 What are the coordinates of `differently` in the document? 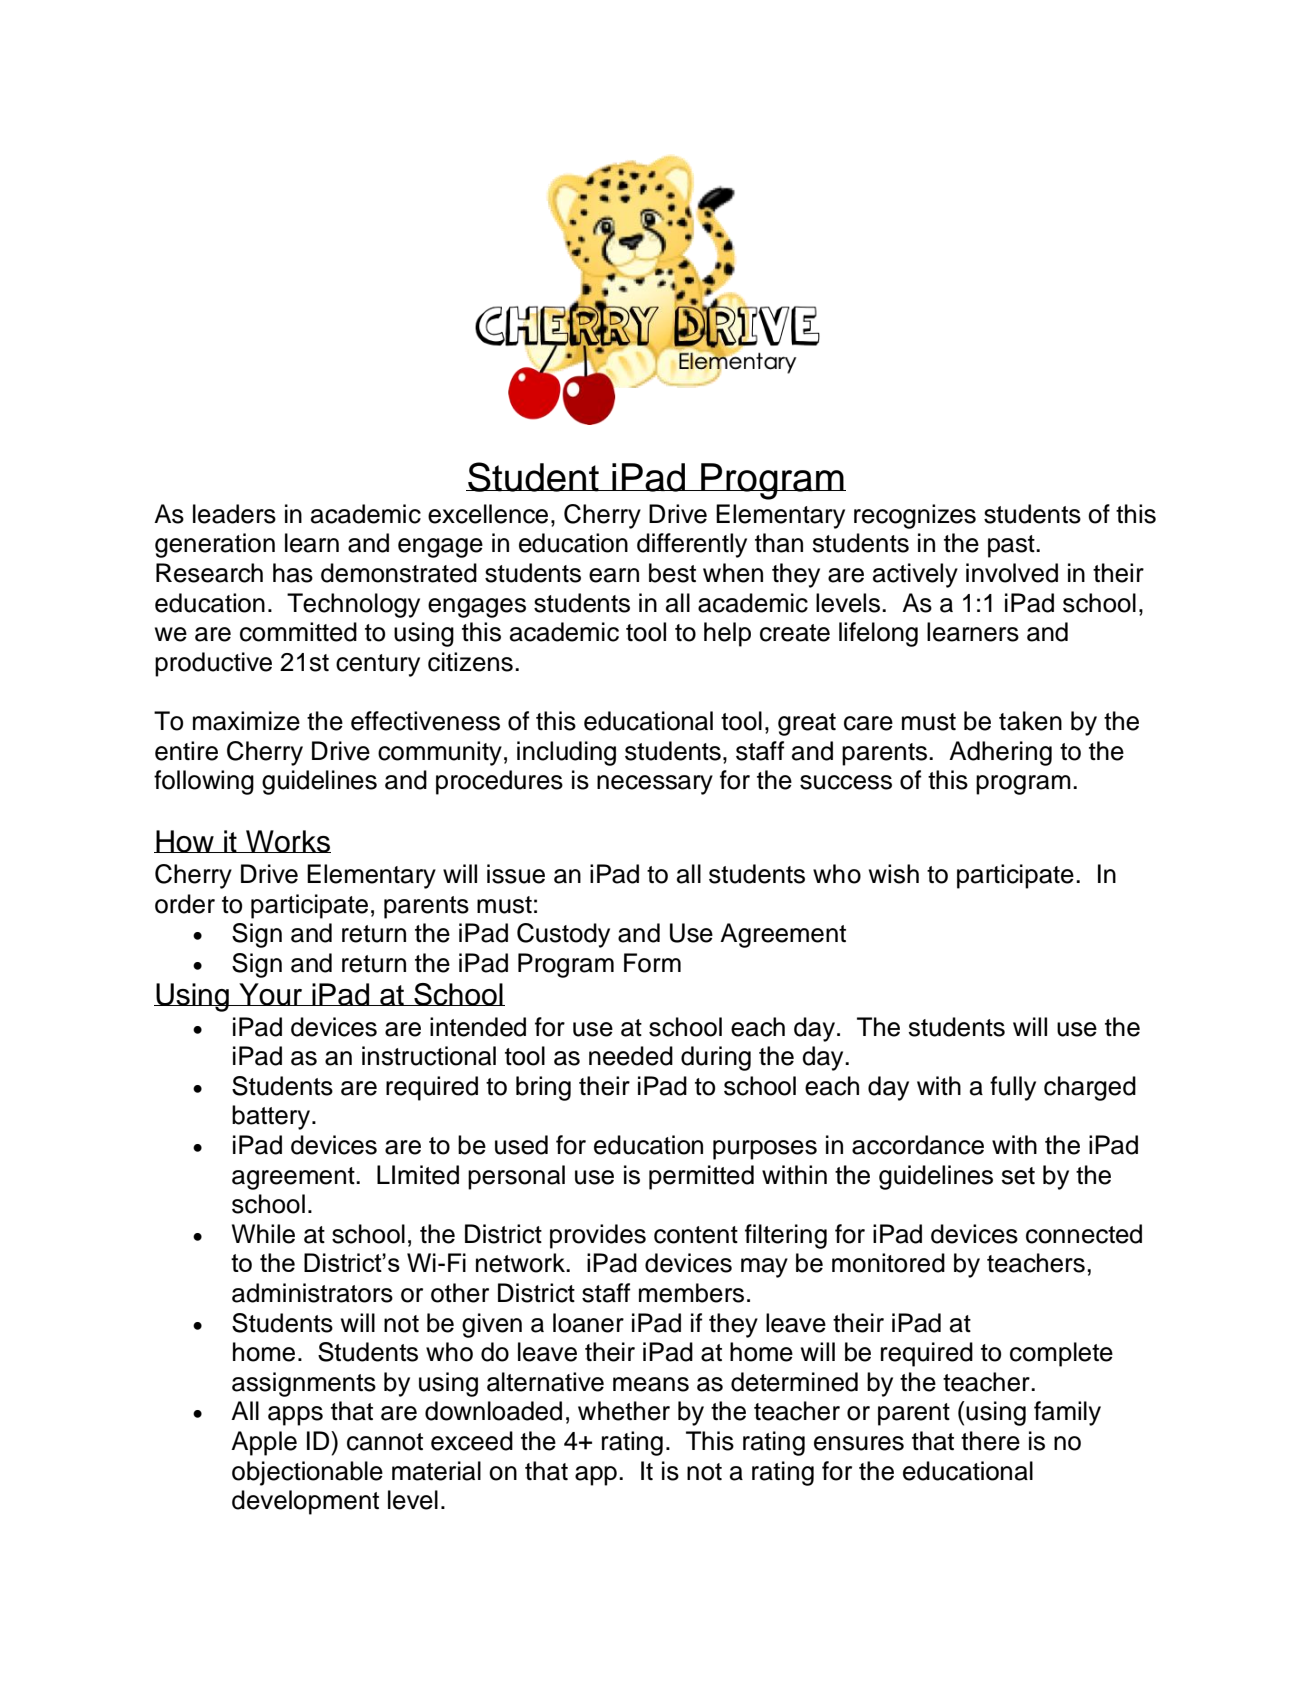 It's located at (692, 545).
